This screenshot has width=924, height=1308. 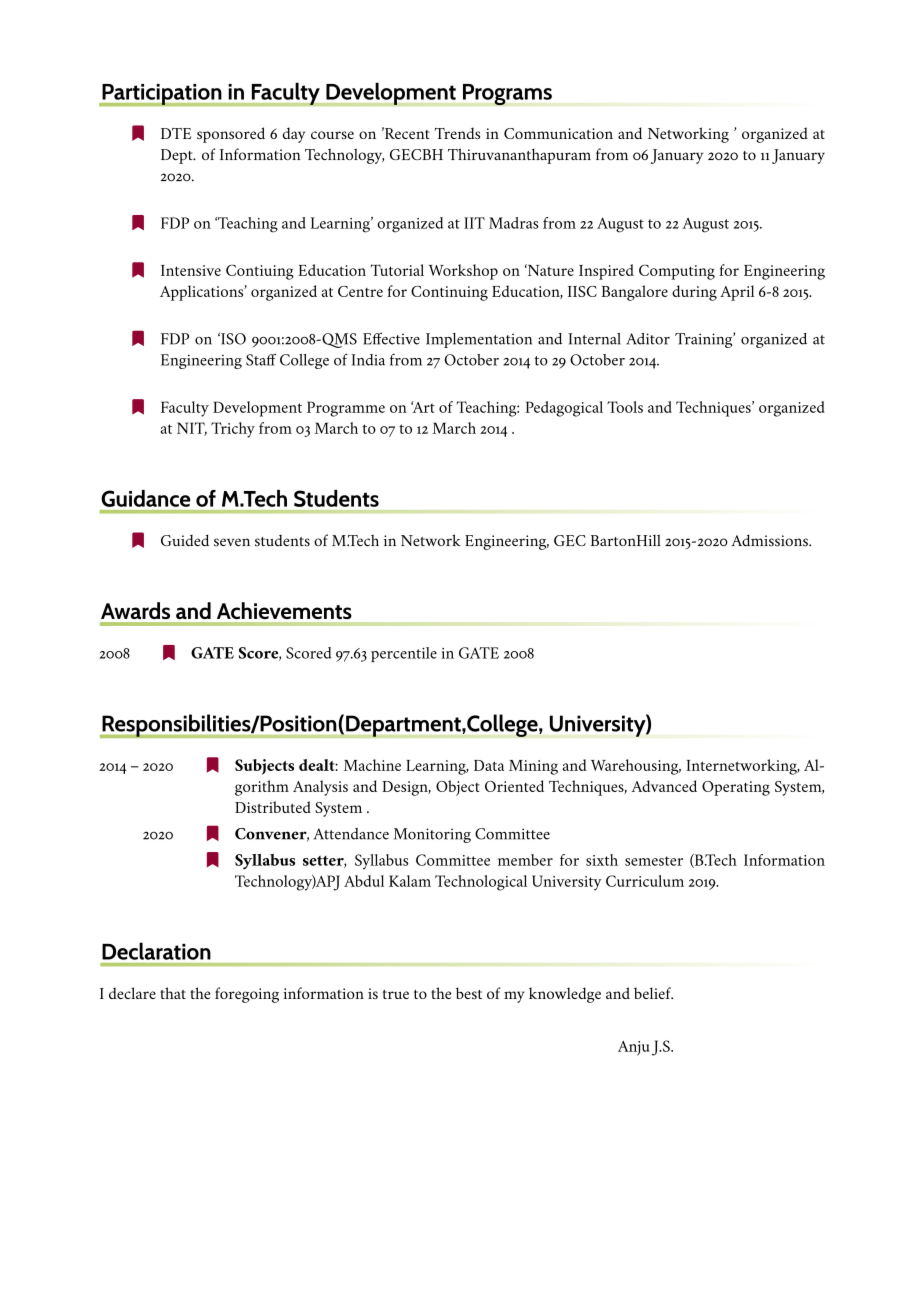 I want to click on Data, so click(x=489, y=765).
